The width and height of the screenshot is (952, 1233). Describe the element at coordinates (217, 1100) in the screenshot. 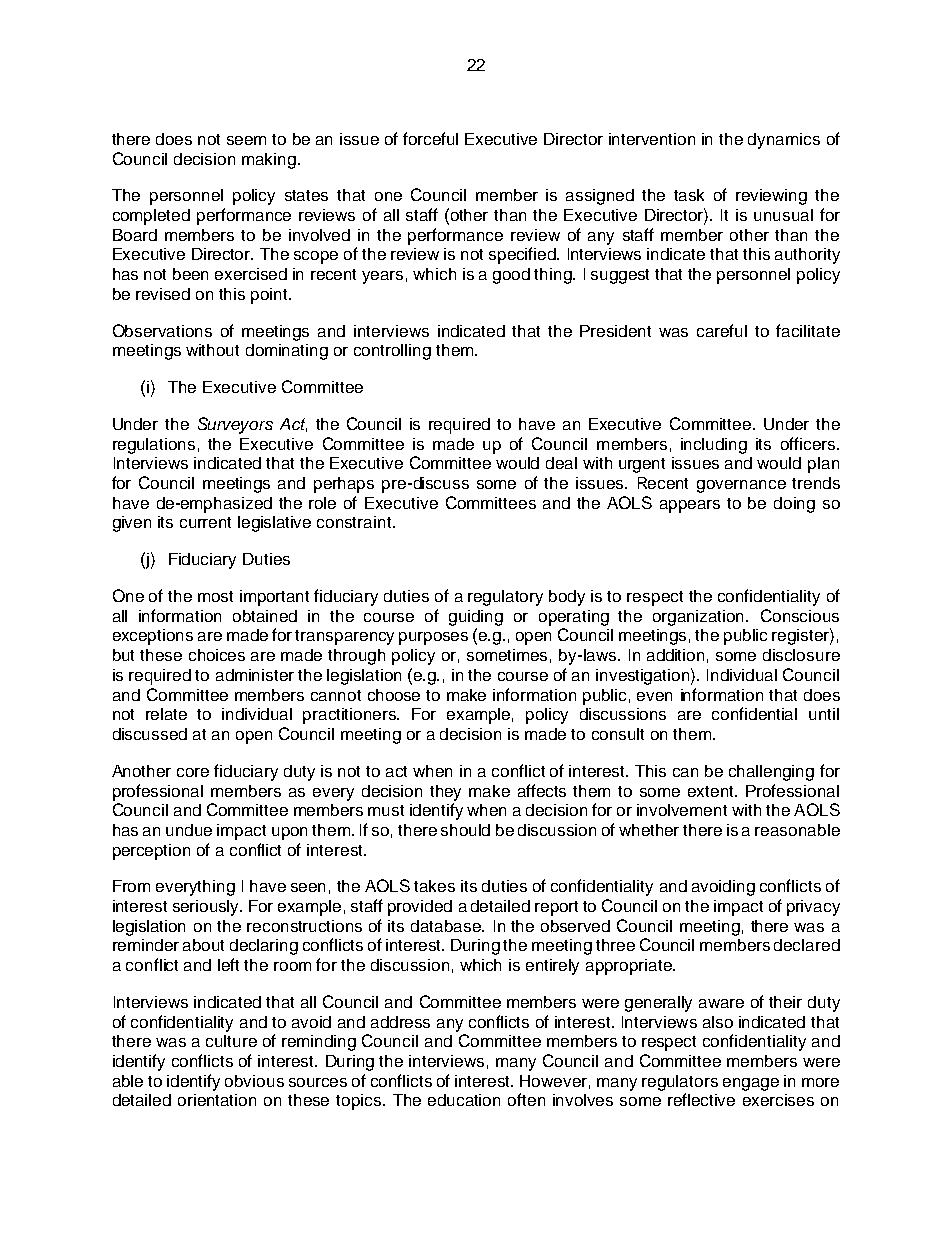

I see `orientation` at that location.
